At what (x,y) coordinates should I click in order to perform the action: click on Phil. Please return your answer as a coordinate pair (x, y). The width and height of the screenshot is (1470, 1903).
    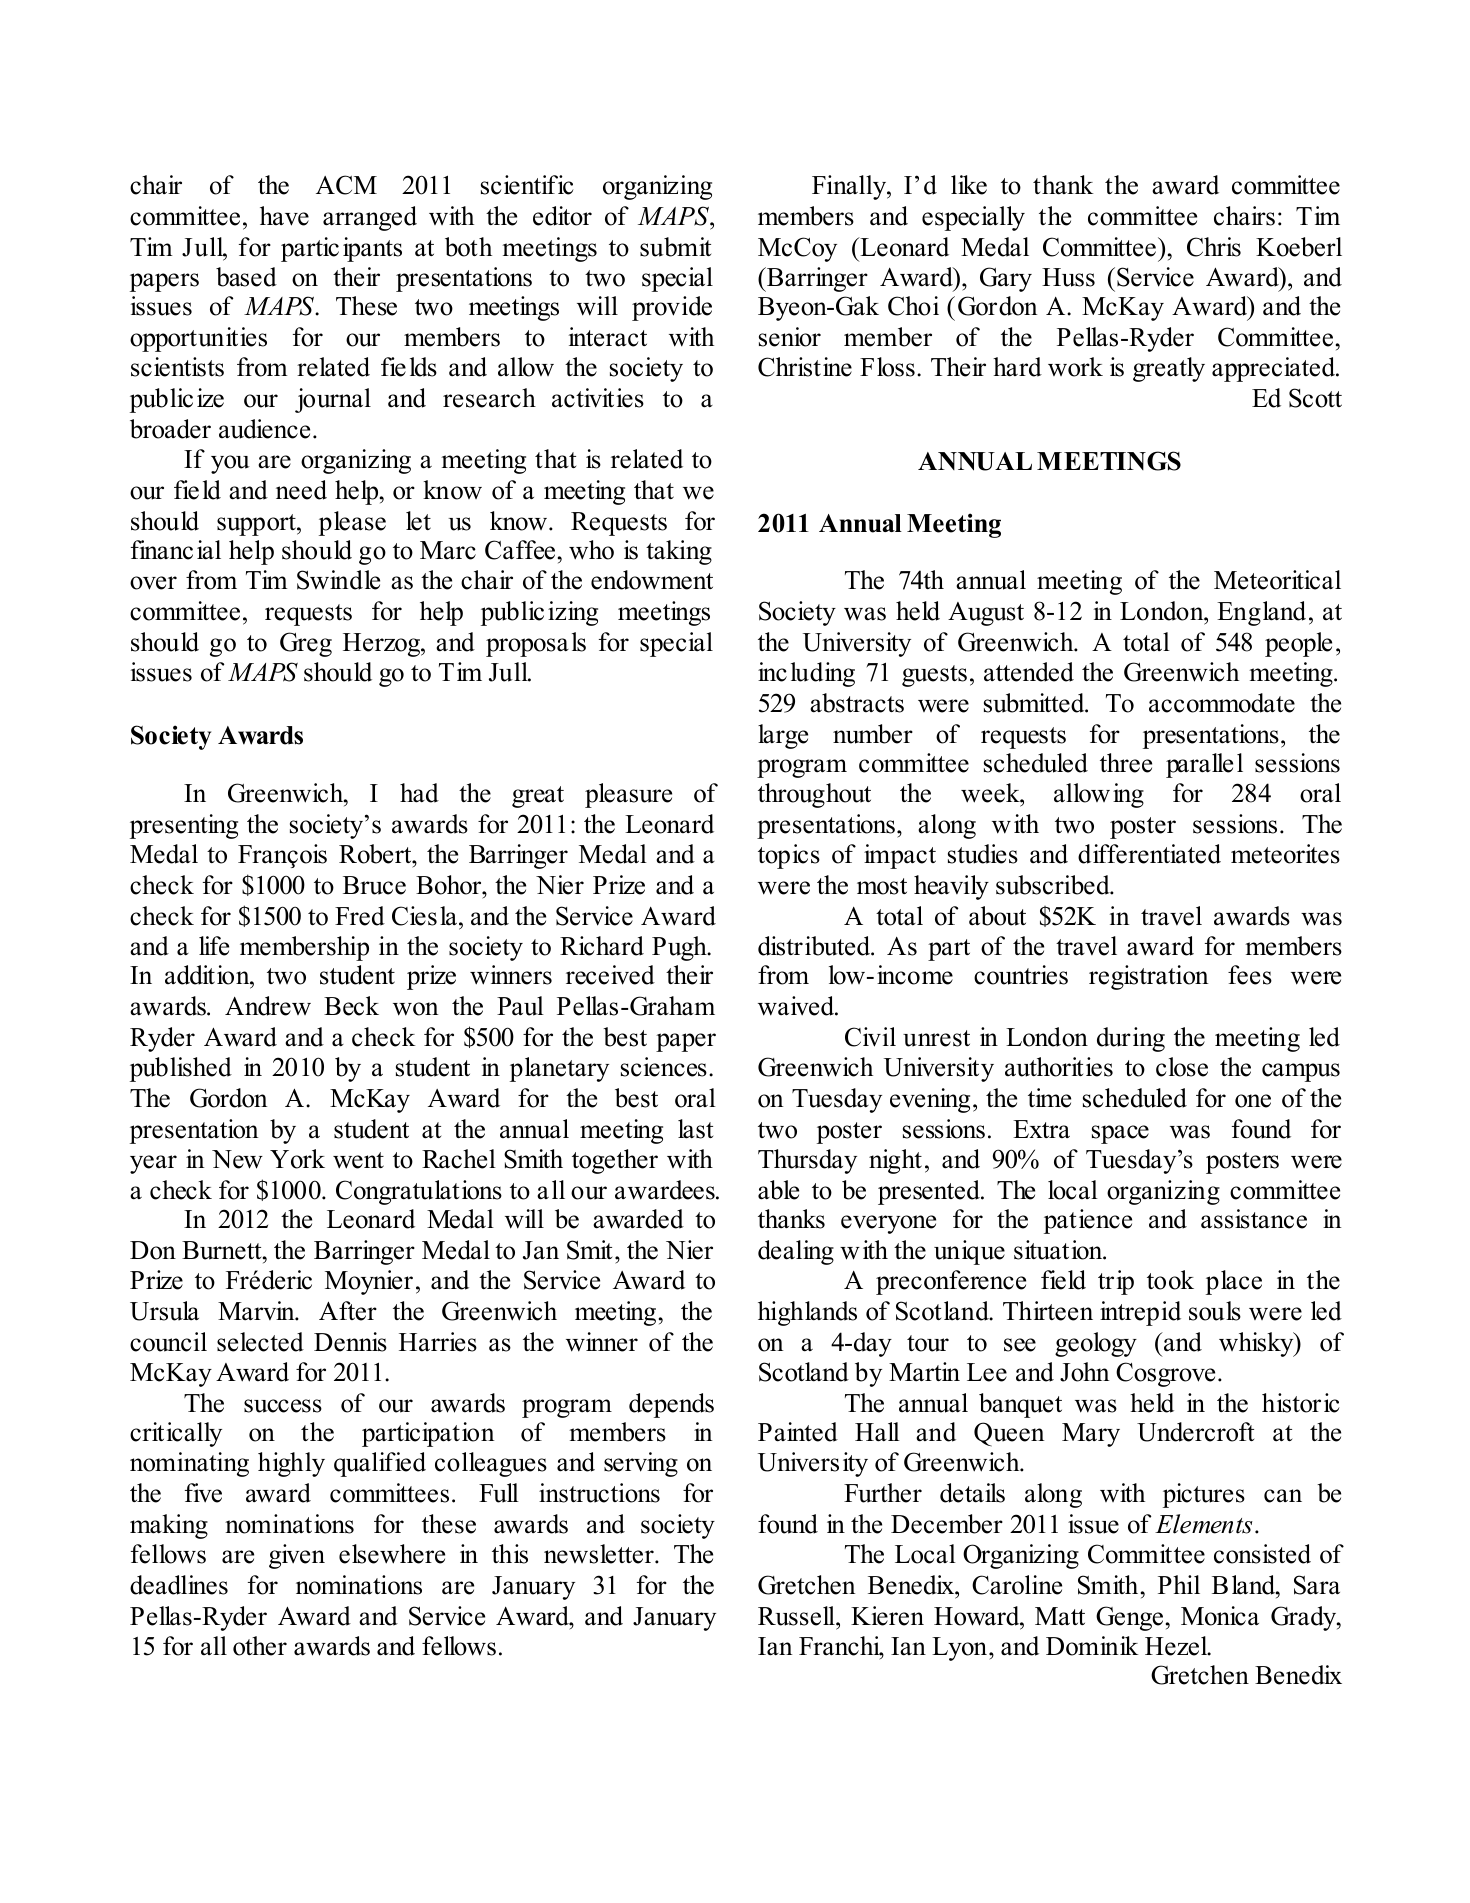
    Looking at the image, I should click on (1179, 1584).
